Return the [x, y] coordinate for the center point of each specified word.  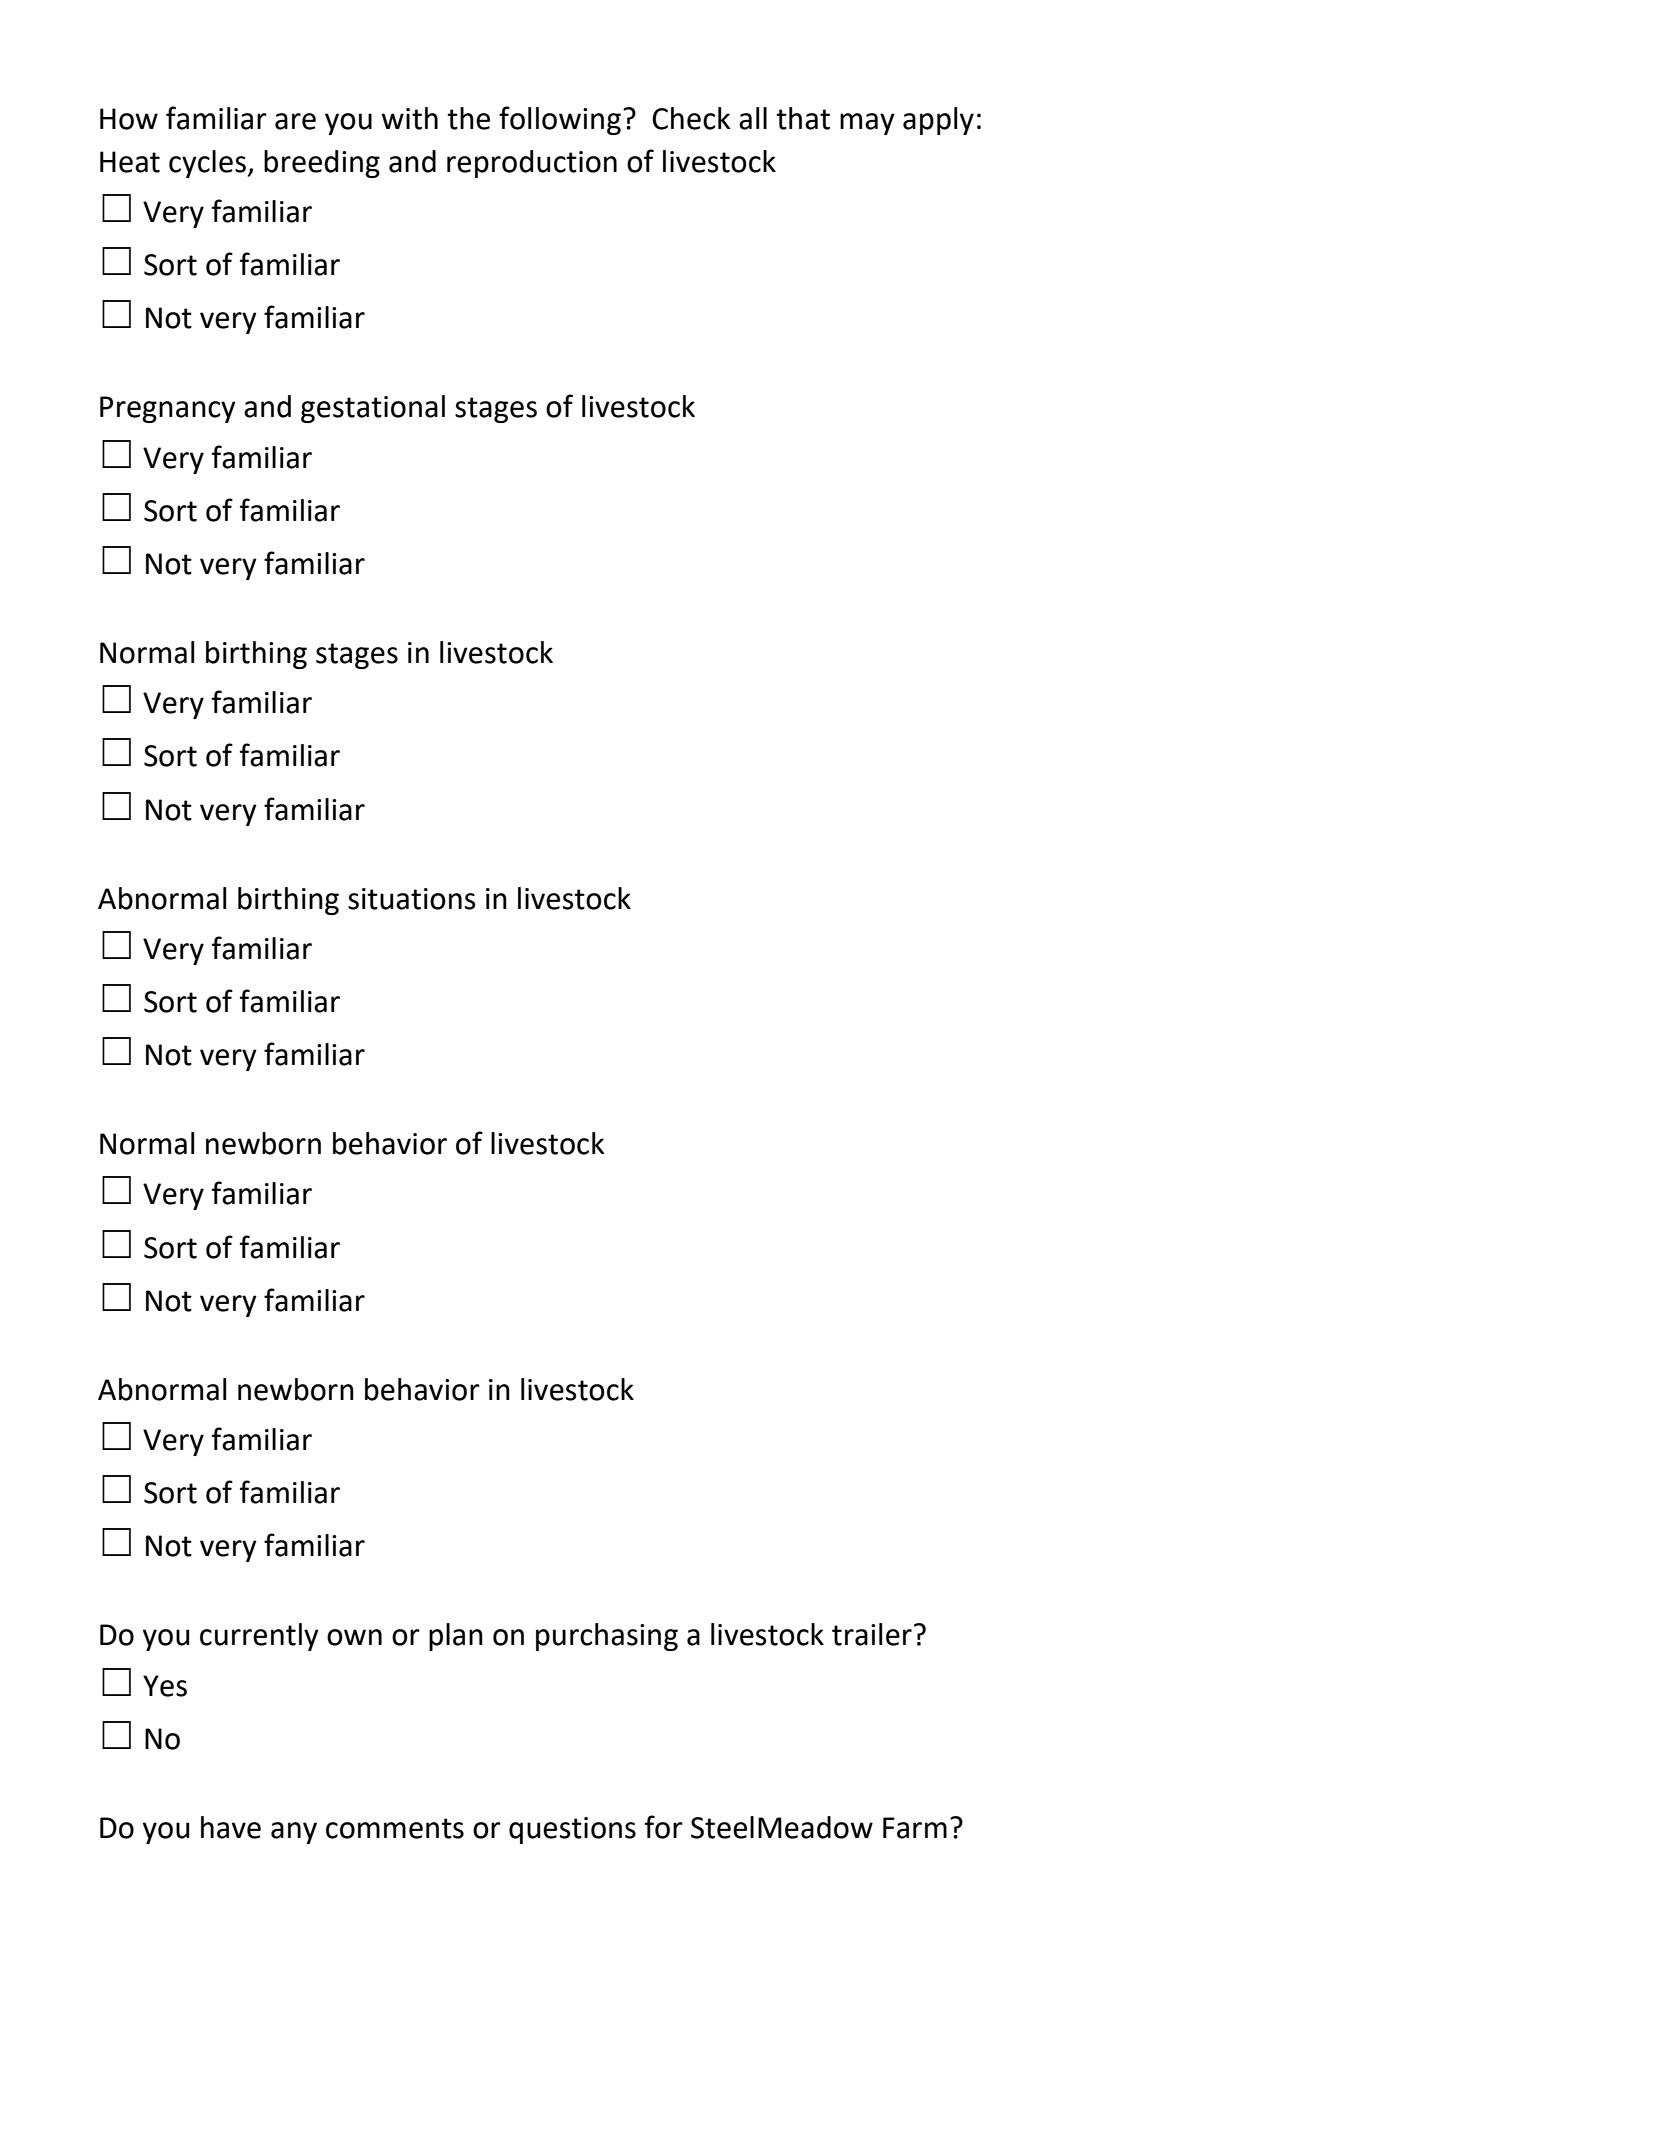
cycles [207, 164]
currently [259, 1637]
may [867, 124]
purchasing [607, 1637]
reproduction [532, 164]
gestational [373, 409]
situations [412, 899]
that [803, 118]
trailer [872, 1634]
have [231, 1827]
